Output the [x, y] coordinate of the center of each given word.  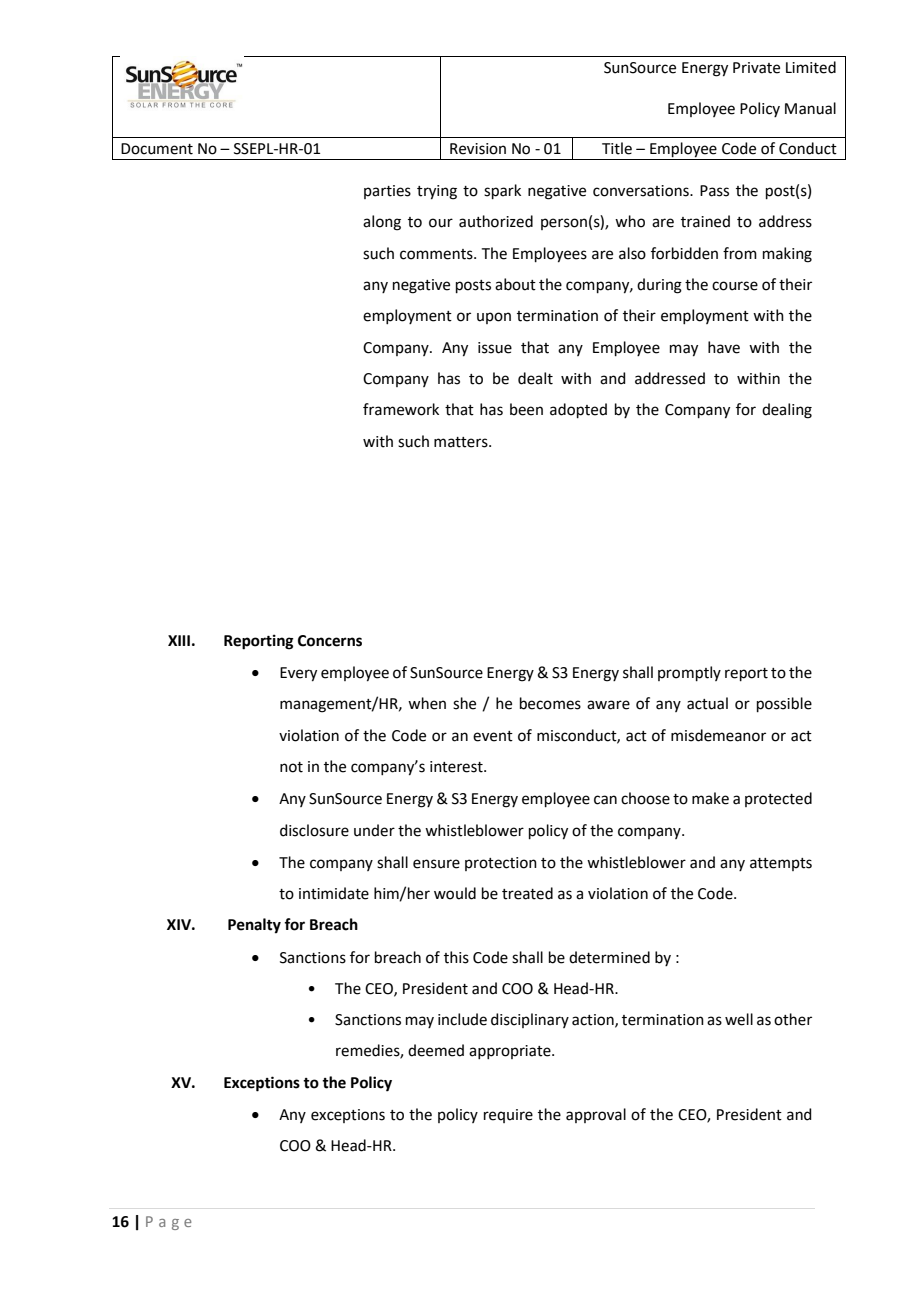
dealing [787, 411]
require [508, 1116]
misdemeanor [718, 735]
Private [756, 68]
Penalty [254, 926]
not [291, 767]
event [493, 736]
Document [157, 149]
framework [401, 409]
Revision [478, 149]
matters [462, 442]
